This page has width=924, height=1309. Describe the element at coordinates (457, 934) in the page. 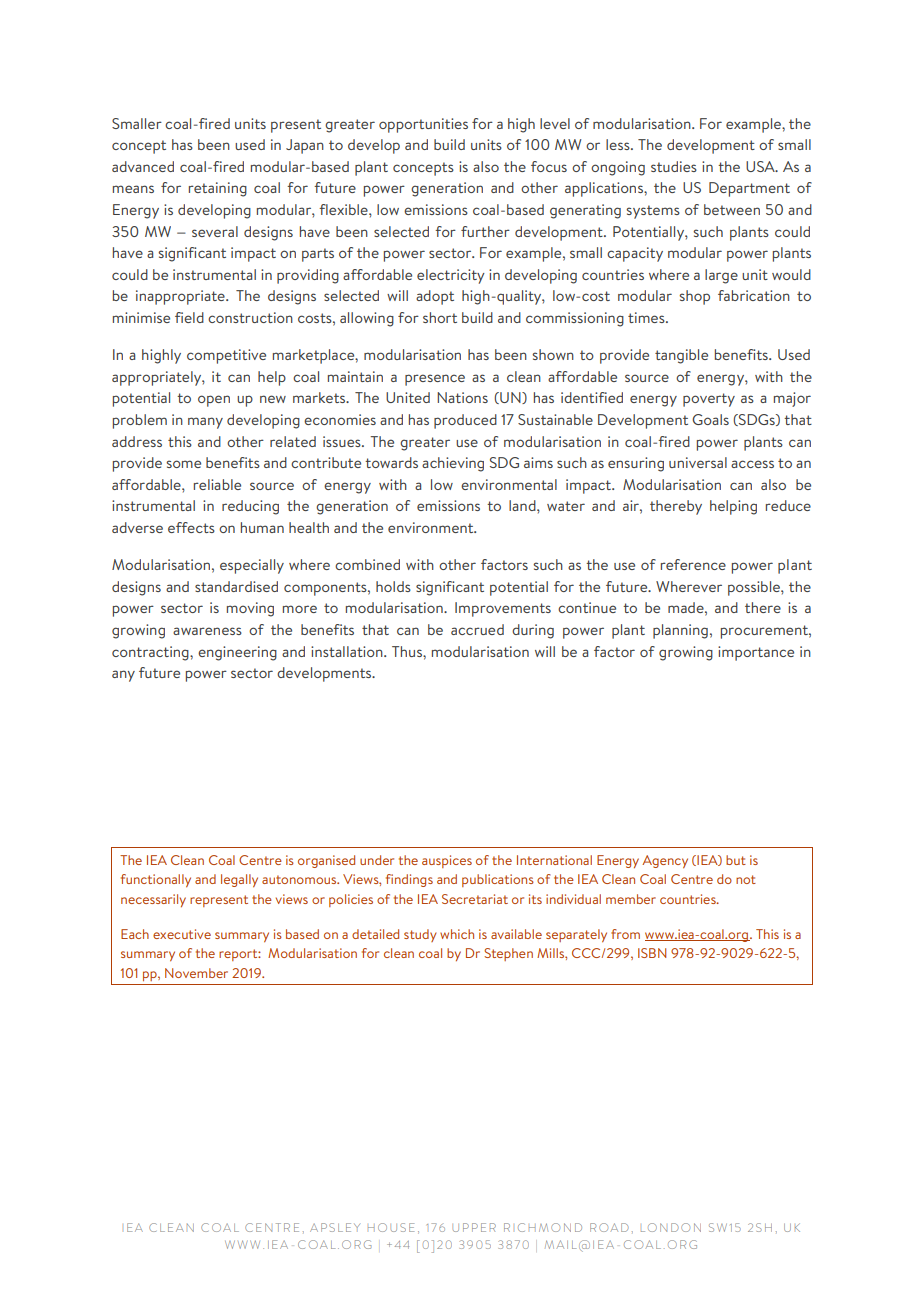

I see `which` at that location.
